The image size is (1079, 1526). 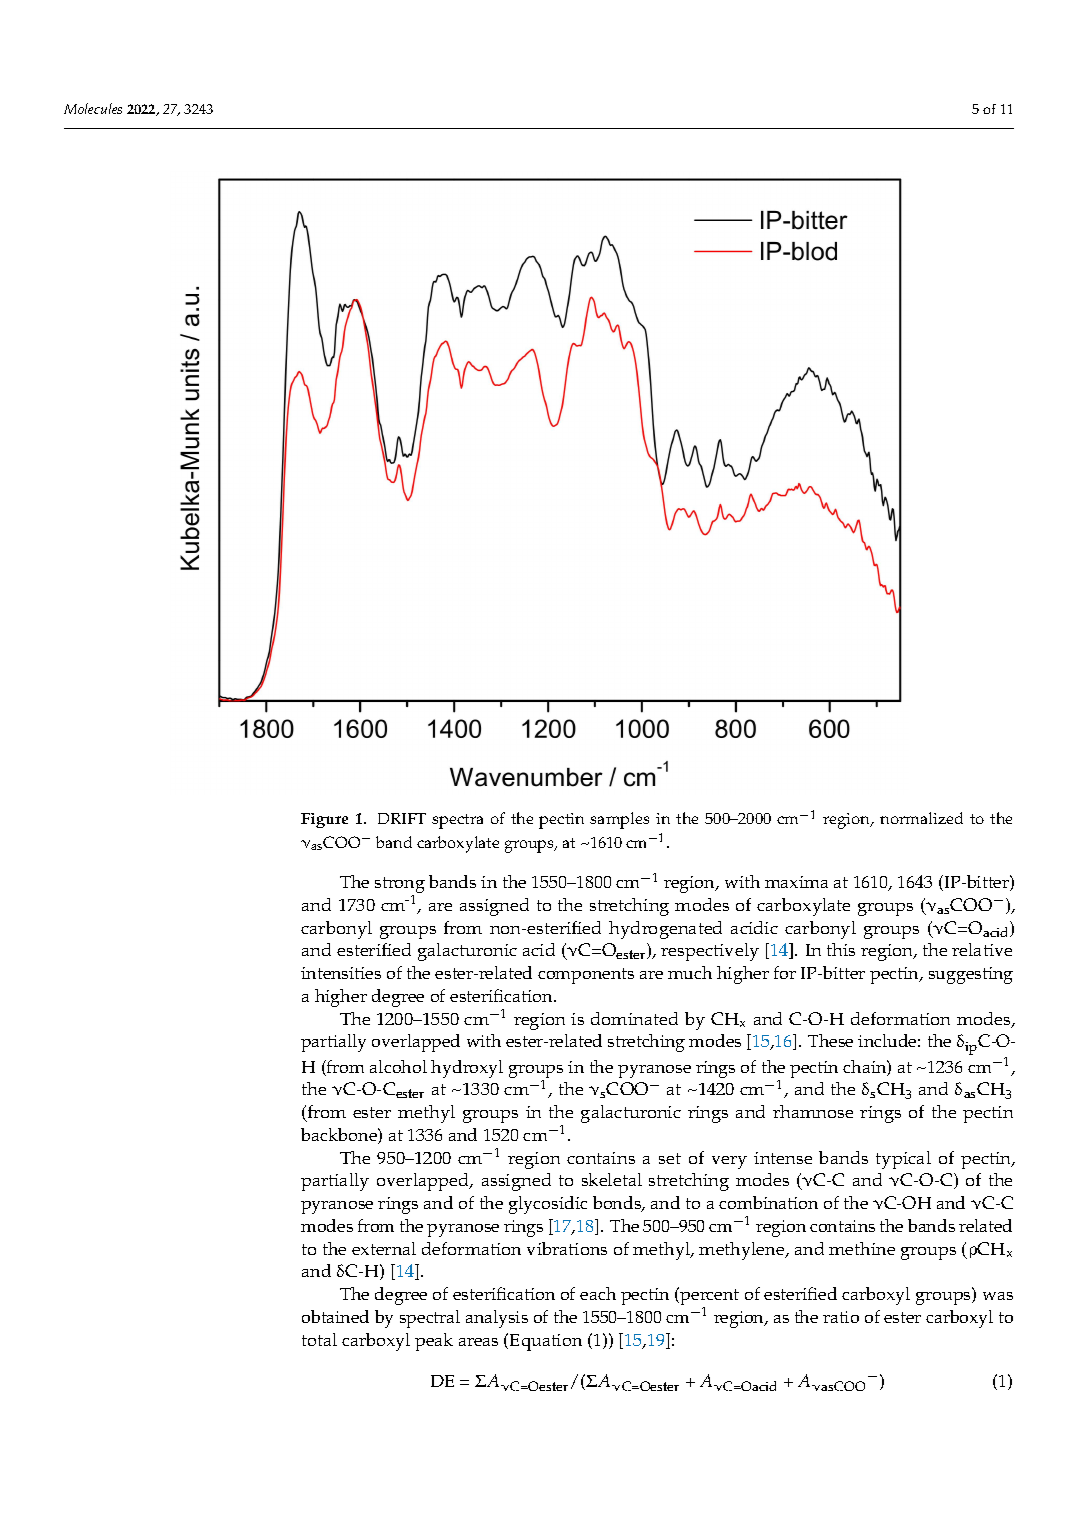 I want to click on analysis, so click(x=497, y=1319).
